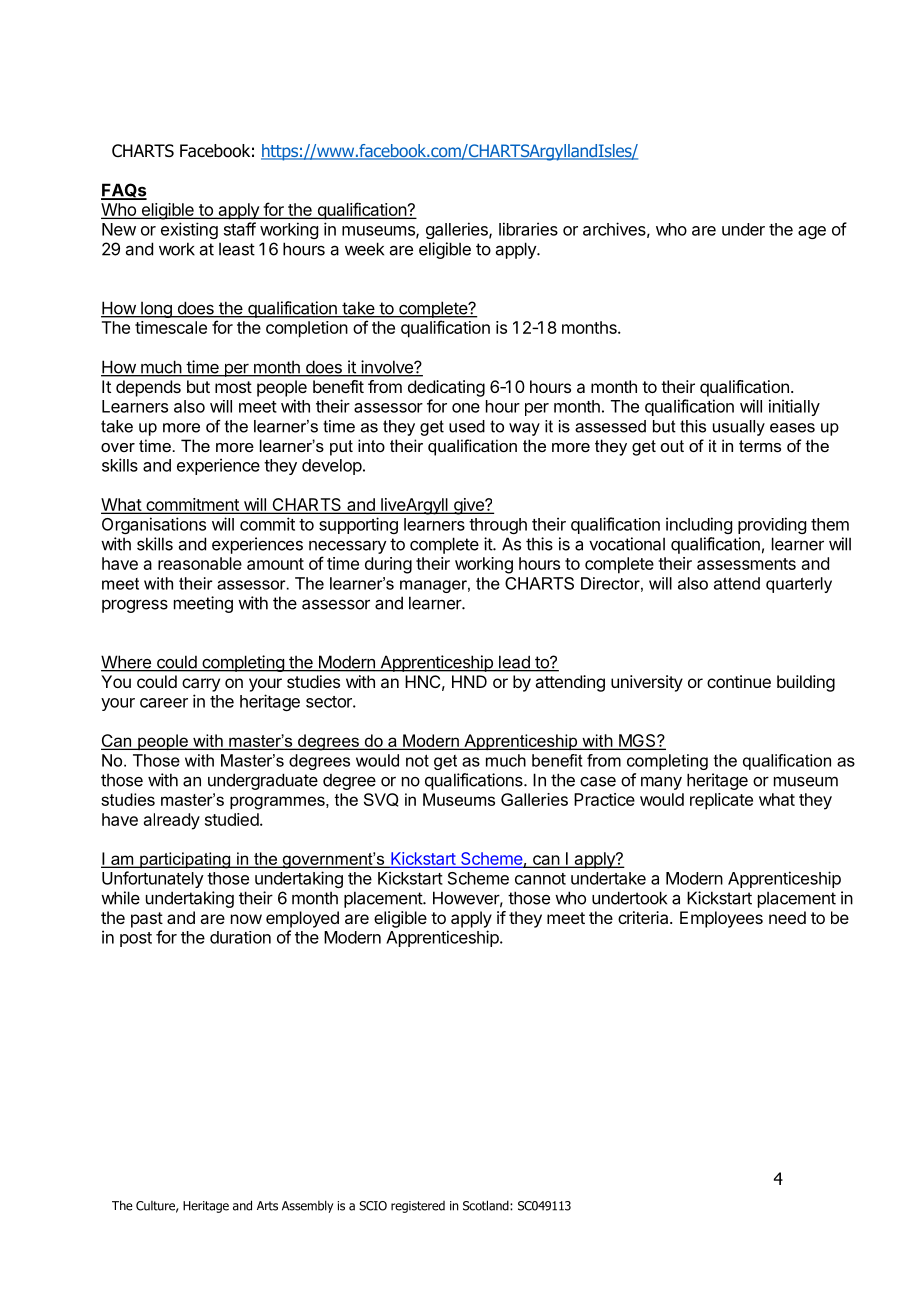 This screenshot has width=924, height=1309. What do you see at coordinates (237, 249) in the screenshot?
I see `least` at bounding box center [237, 249].
